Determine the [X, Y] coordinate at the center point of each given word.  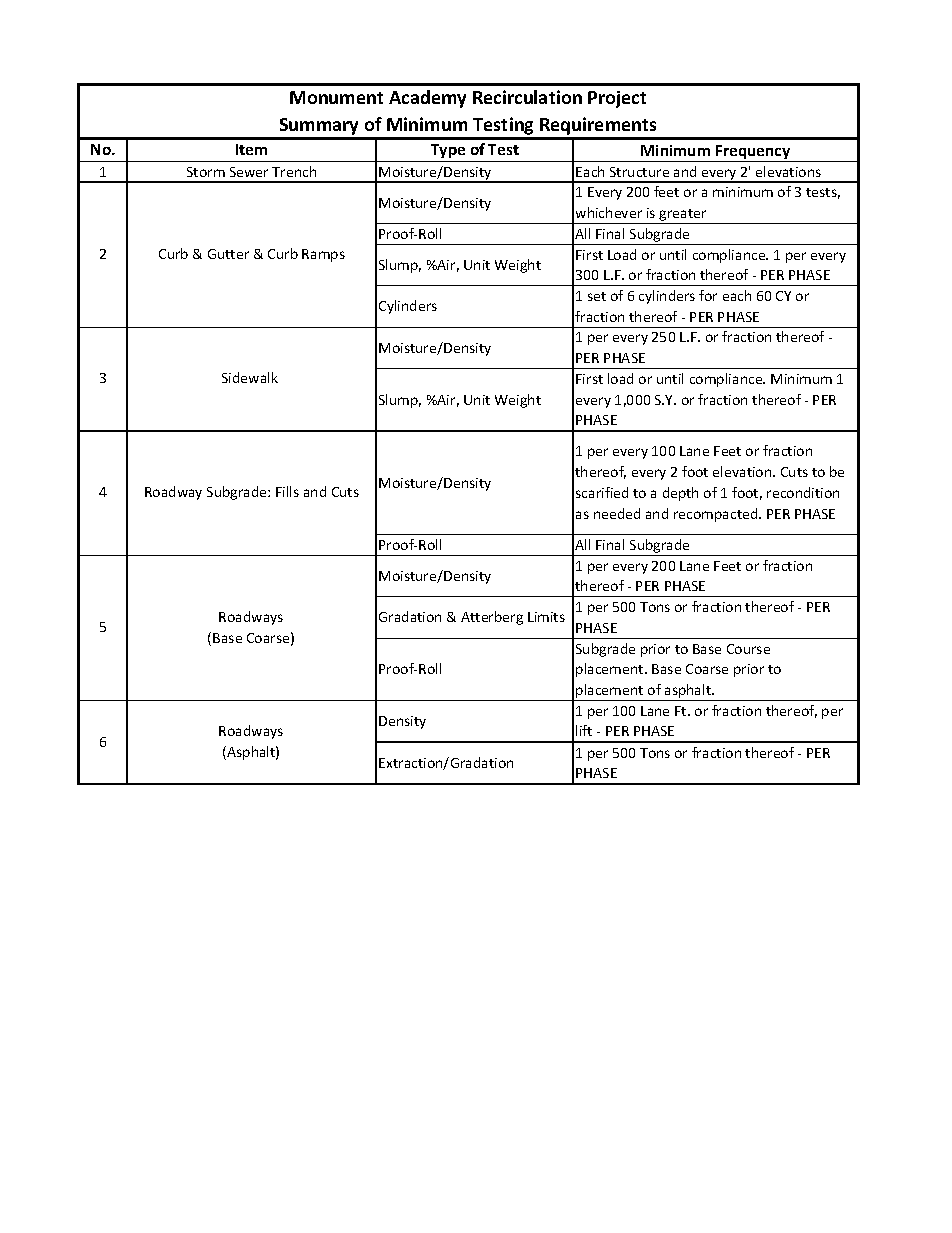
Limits [546, 617]
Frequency [753, 153]
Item [251, 149]
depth [680, 494]
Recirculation [527, 97]
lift [584, 730]
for [708, 295]
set [597, 296]
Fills [287, 491]
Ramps [323, 255]
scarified [602, 492]
